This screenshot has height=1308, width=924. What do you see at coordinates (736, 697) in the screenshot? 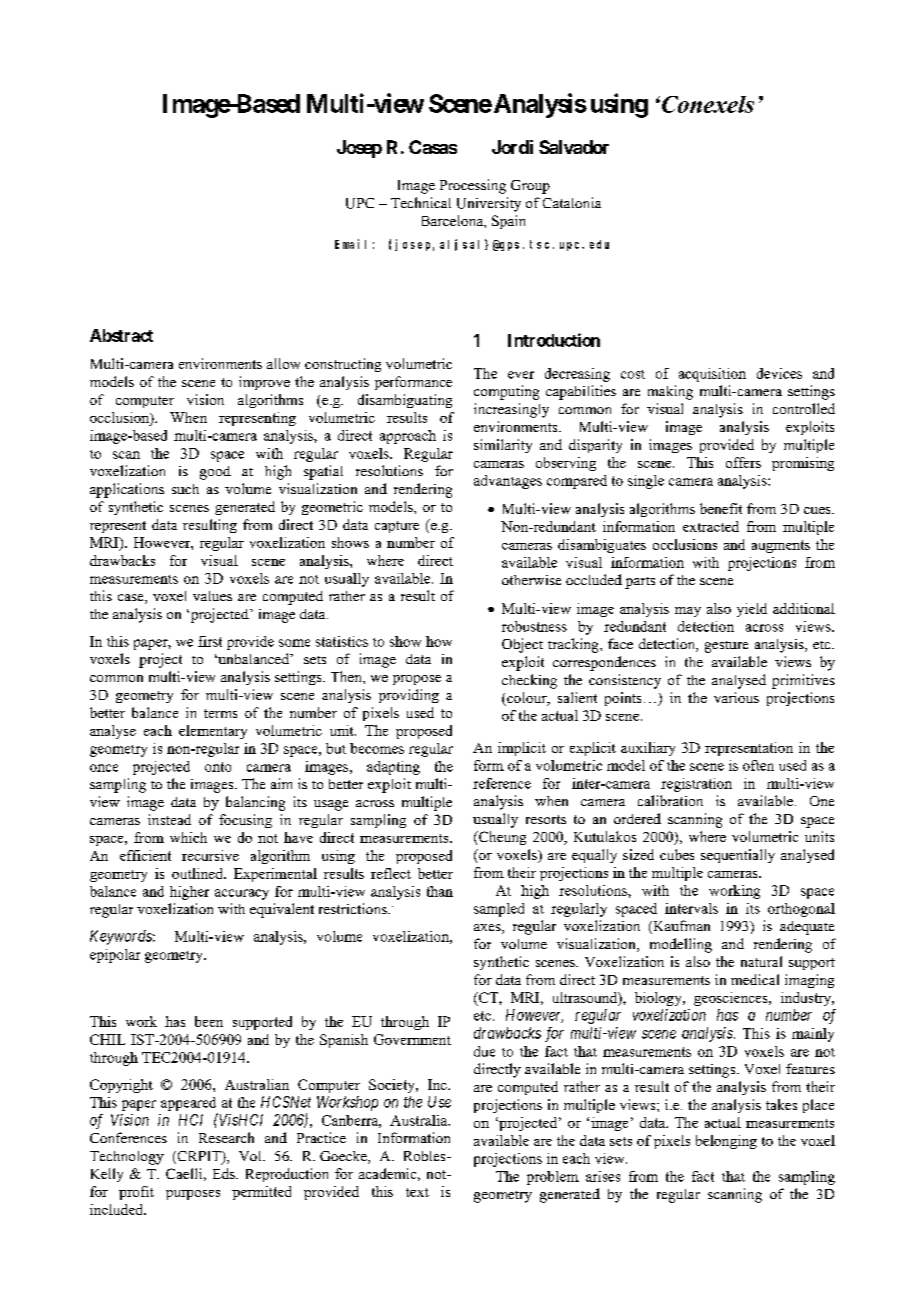
I see `various` at bounding box center [736, 697].
